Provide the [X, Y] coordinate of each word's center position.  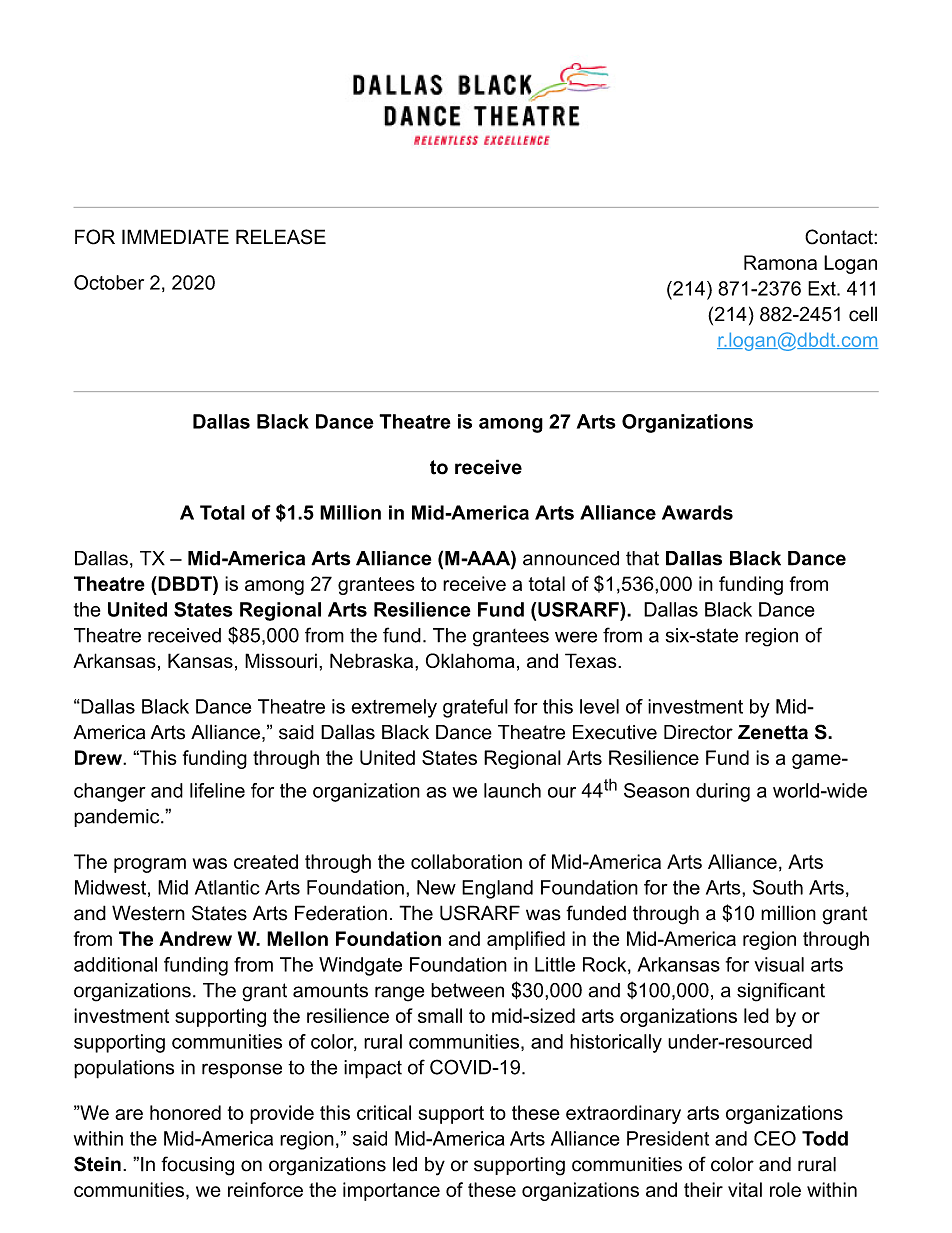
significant [781, 992]
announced [571, 558]
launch [512, 790]
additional [115, 964]
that [642, 558]
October [109, 282]
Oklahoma [470, 660]
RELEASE [281, 237]
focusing [197, 1166]
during [723, 792]
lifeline [217, 790]
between [467, 990]
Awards [697, 512]
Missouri [281, 660]
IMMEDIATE [175, 236]
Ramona [780, 262]
